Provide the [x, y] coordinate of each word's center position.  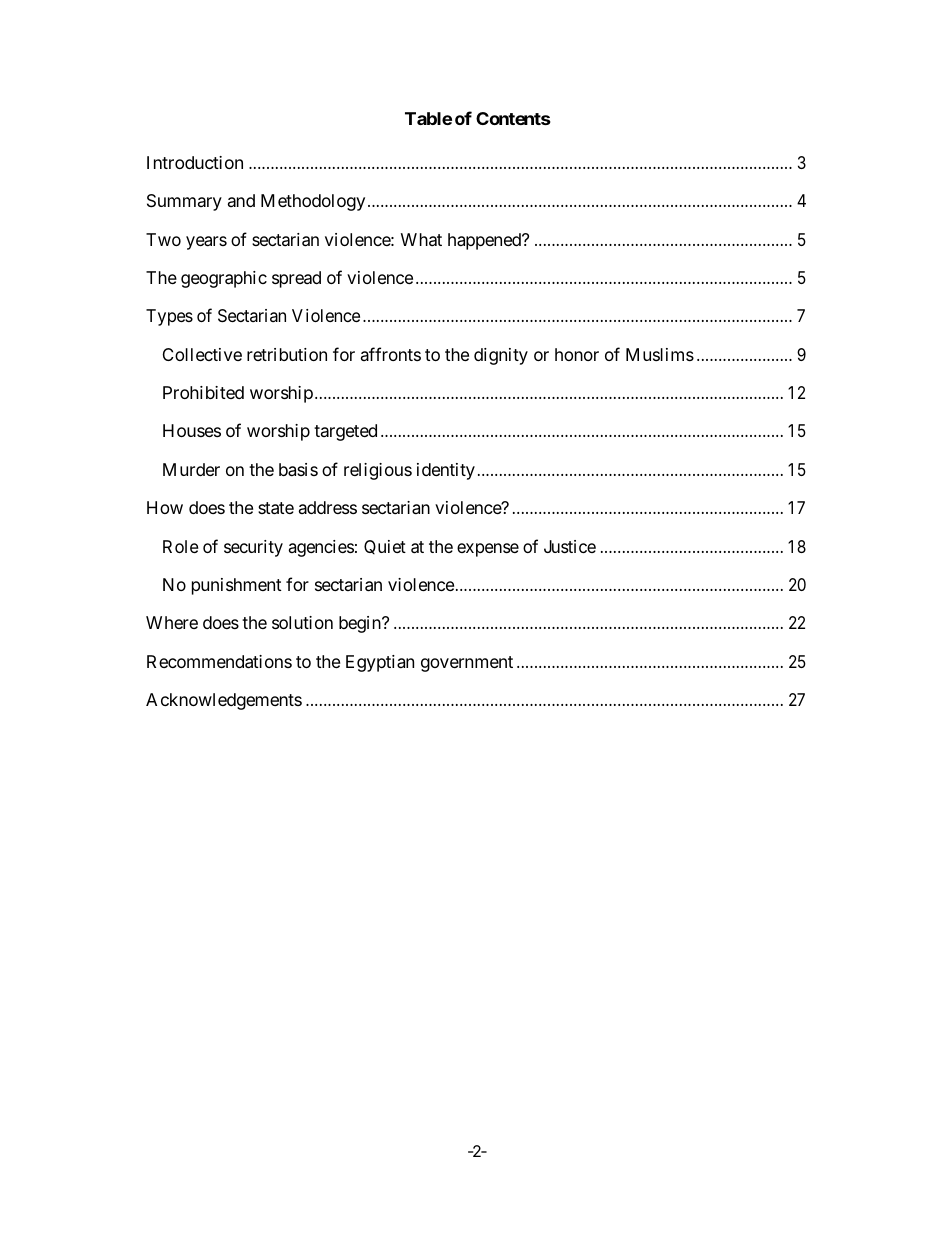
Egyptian [380, 663]
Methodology [313, 202]
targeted [345, 432]
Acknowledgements [224, 701]
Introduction [195, 162]
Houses [192, 430]
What [421, 239]
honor [577, 354]
